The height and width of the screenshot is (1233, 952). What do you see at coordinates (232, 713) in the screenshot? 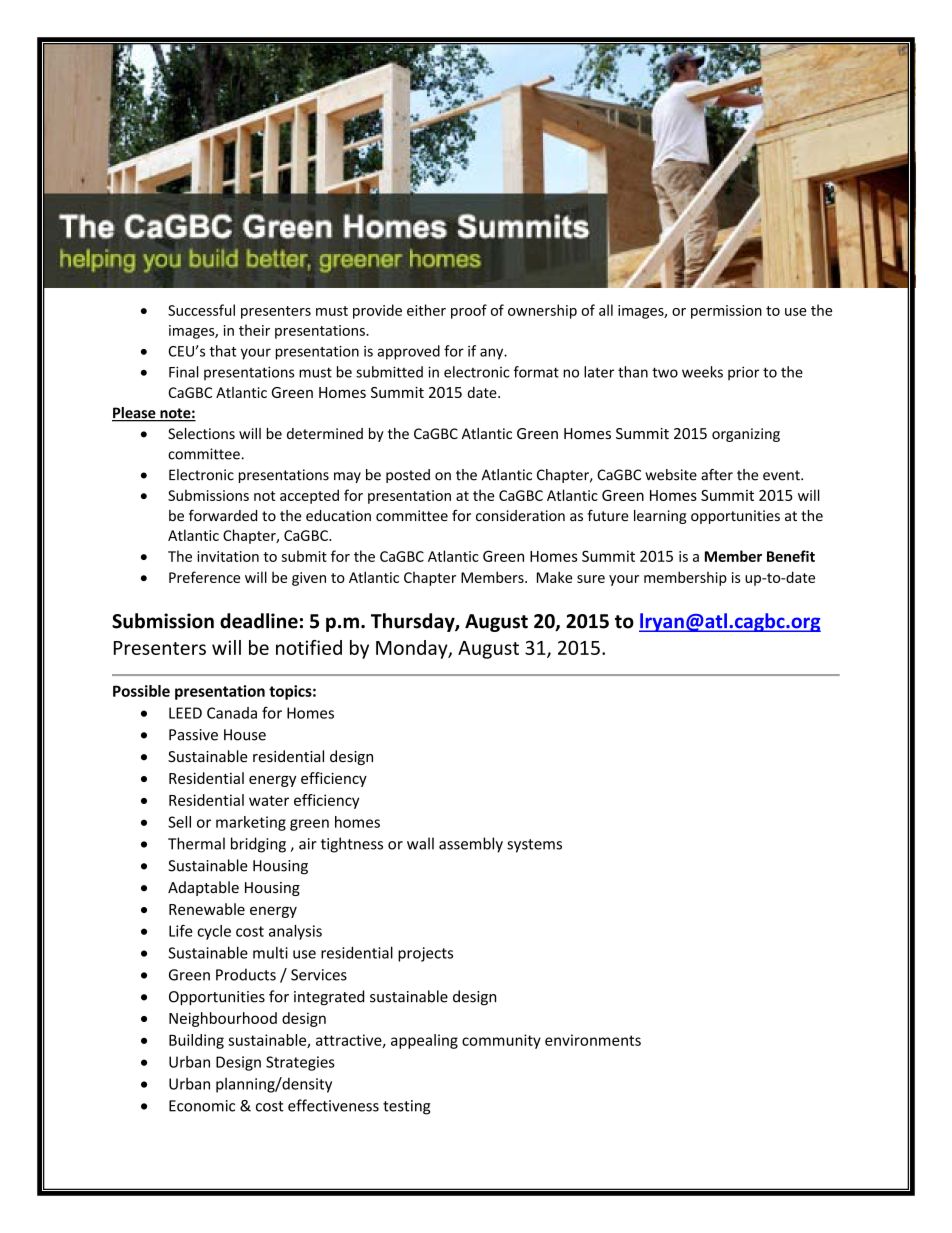
I see `Canada` at bounding box center [232, 713].
